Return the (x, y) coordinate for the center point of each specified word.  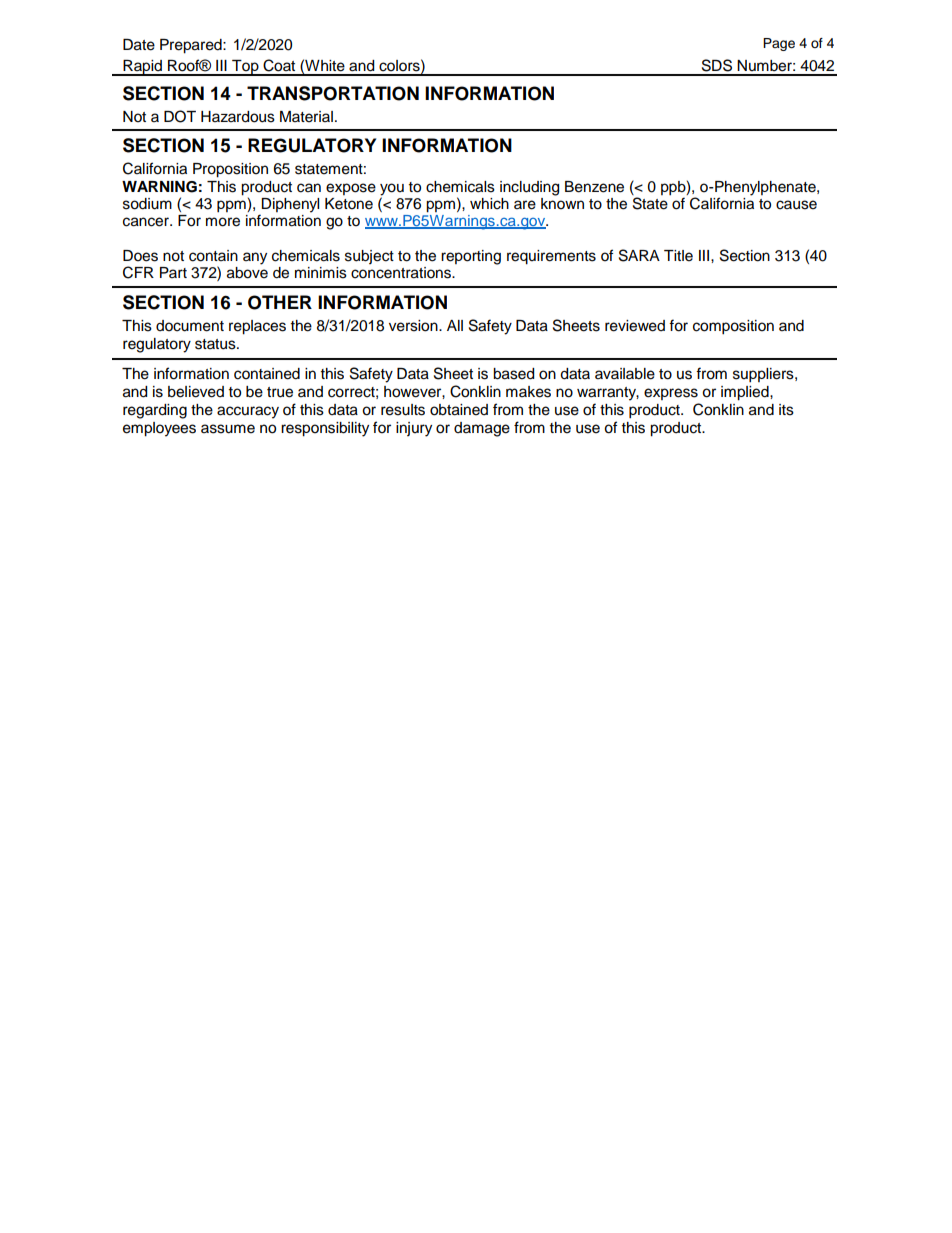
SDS (717, 65)
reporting (471, 257)
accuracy (248, 412)
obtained (459, 410)
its (786, 410)
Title (678, 256)
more (223, 222)
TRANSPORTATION (333, 93)
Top (245, 68)
